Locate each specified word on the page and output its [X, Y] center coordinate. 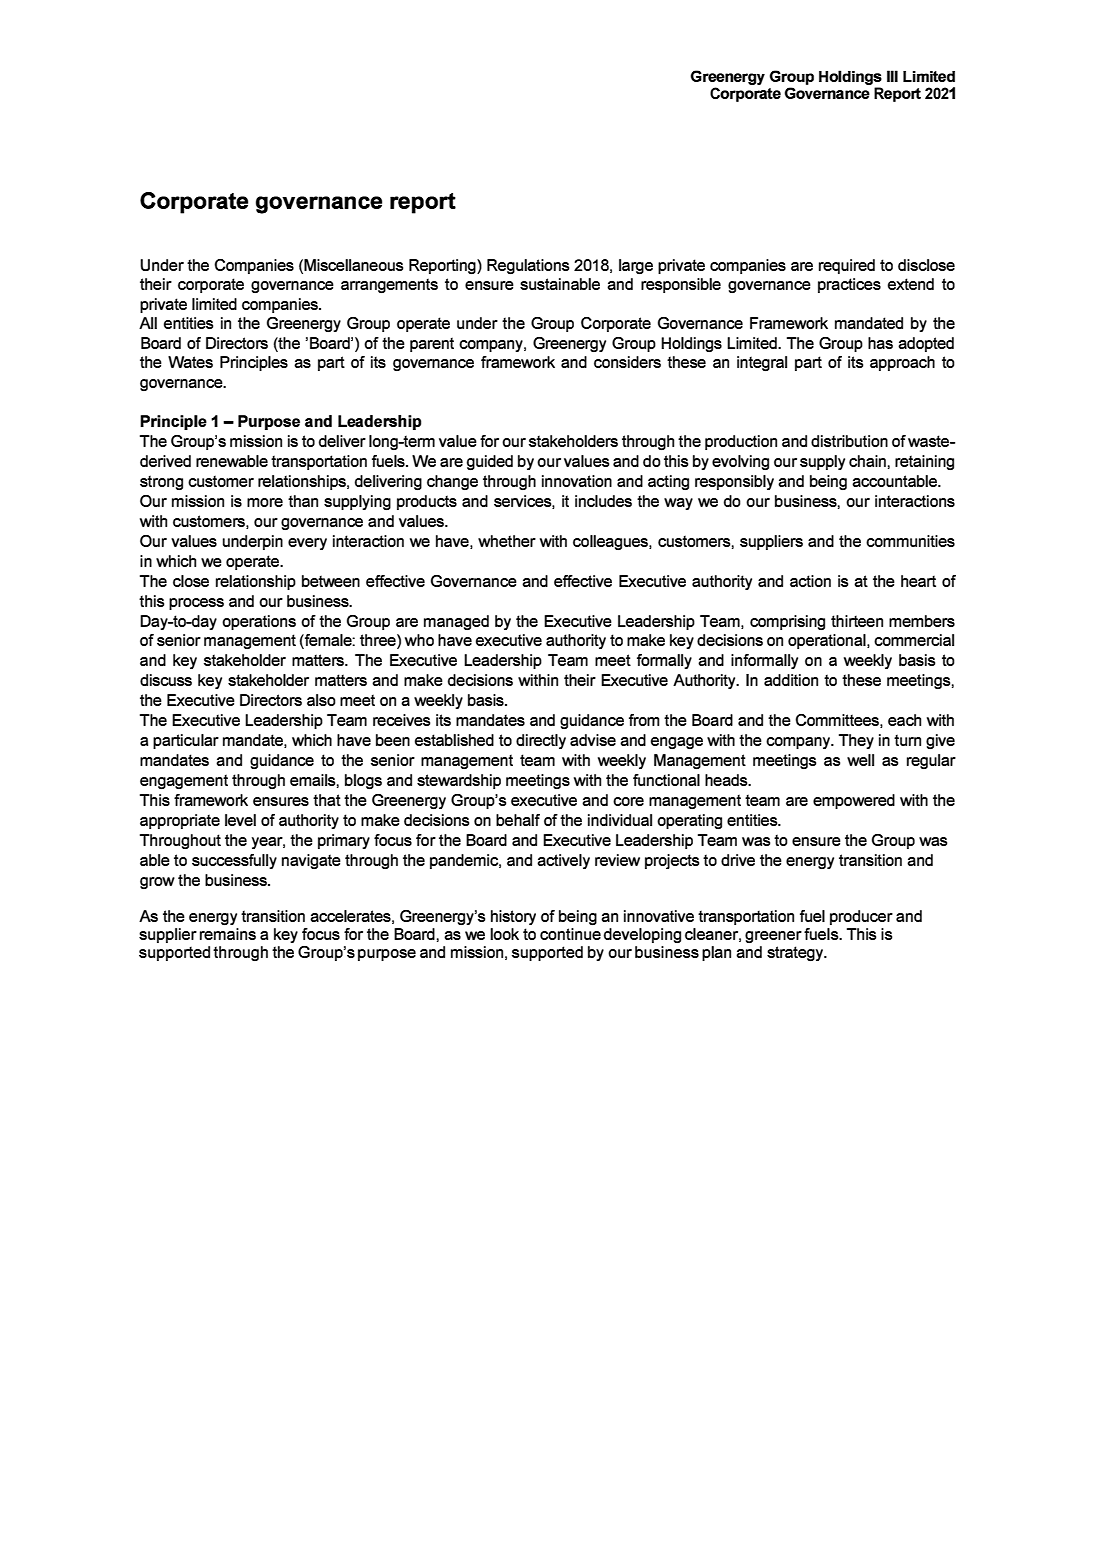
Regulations [528, 267]
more [265, 502]
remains [228, 932]
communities [910, 541]
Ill [892, 76]
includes [603, 501]
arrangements [389, 286]
